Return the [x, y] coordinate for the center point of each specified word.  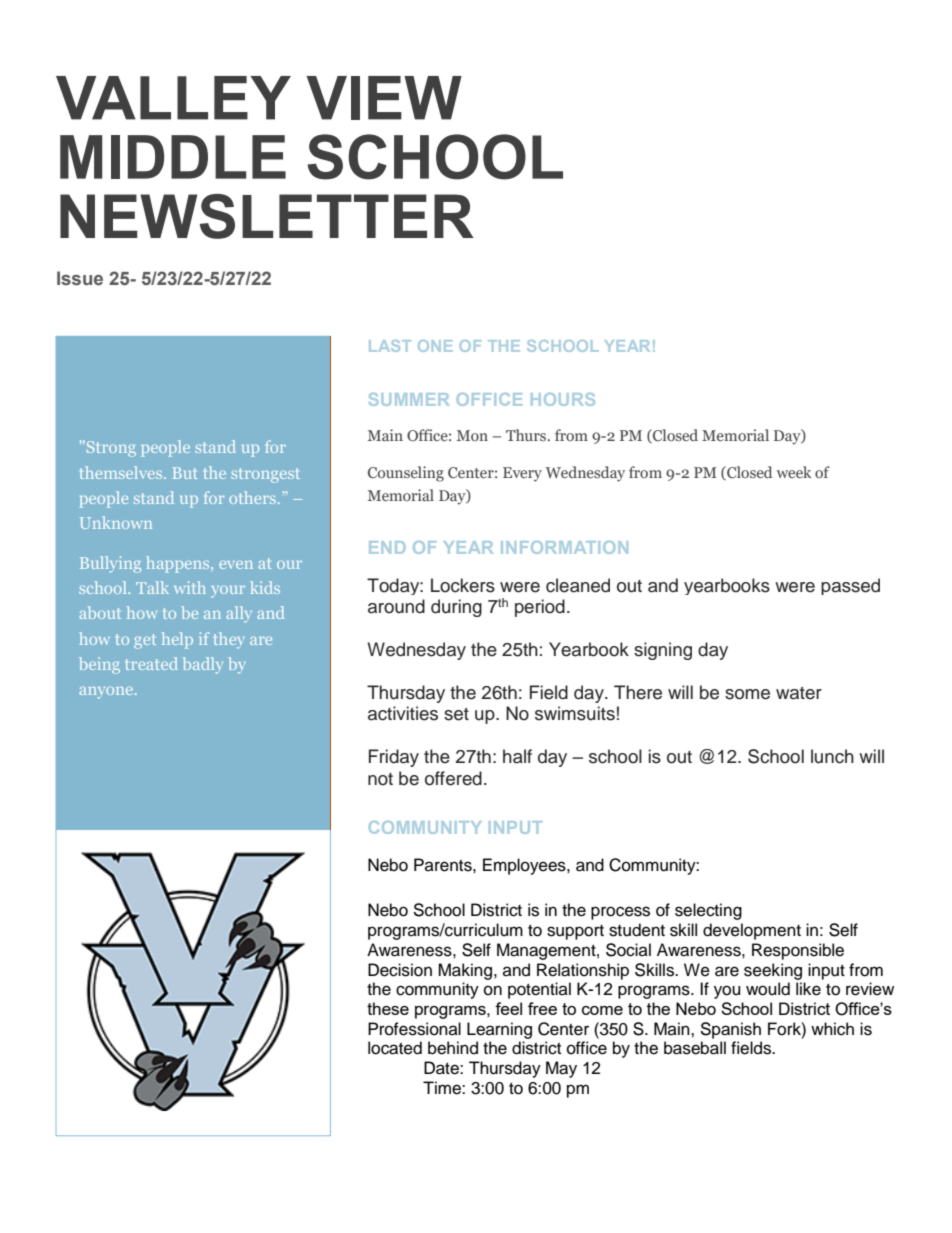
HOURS [563, 399]
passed [850, 586]
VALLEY [173, 98]
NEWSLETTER [267, 216]
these [388, 1008]
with [190, 587]
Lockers [463, 585]
